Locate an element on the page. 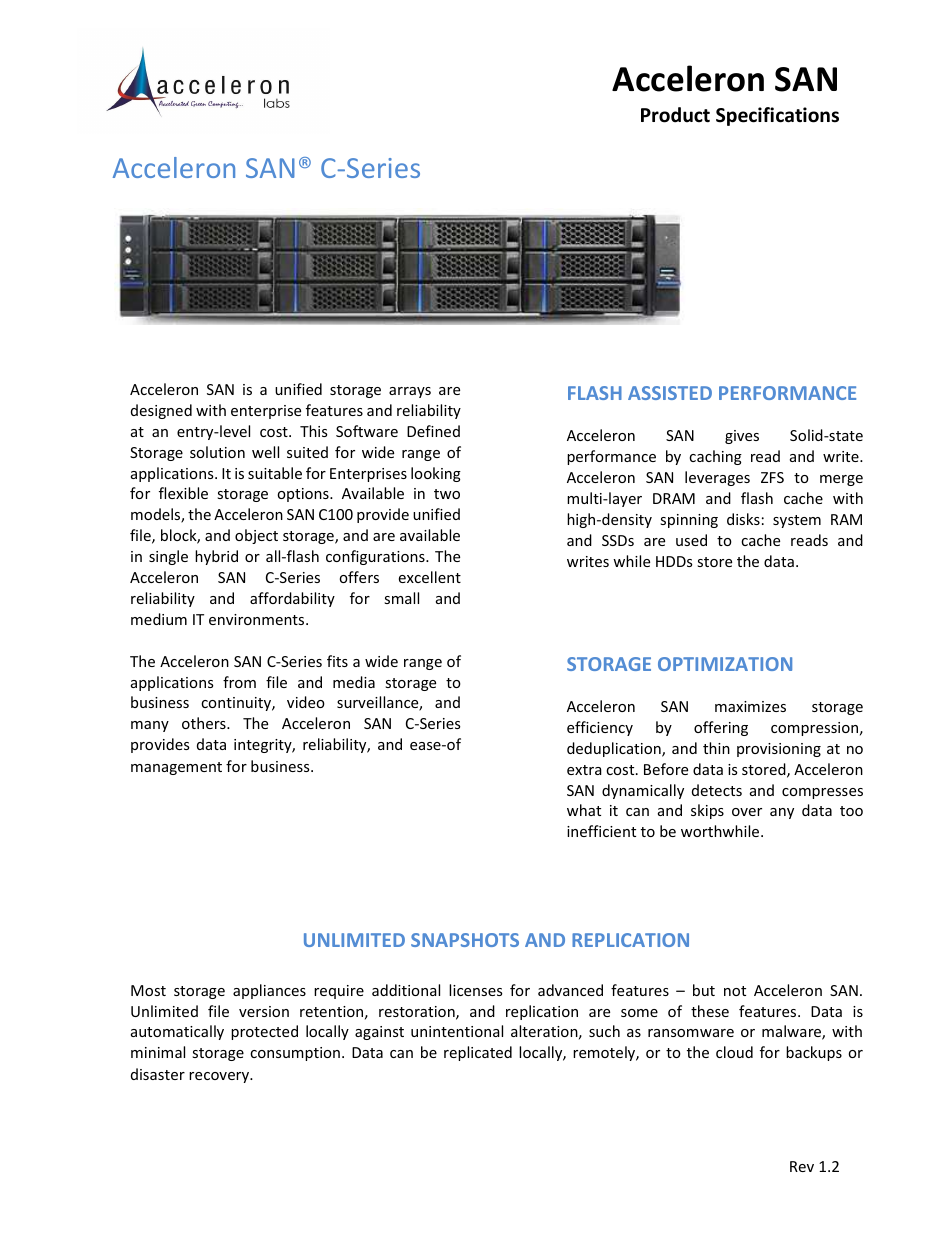 Image resolution: width=952 pixels, height=1233 pixels. OPTIMIZATION is located at coordinates (725, 664).
